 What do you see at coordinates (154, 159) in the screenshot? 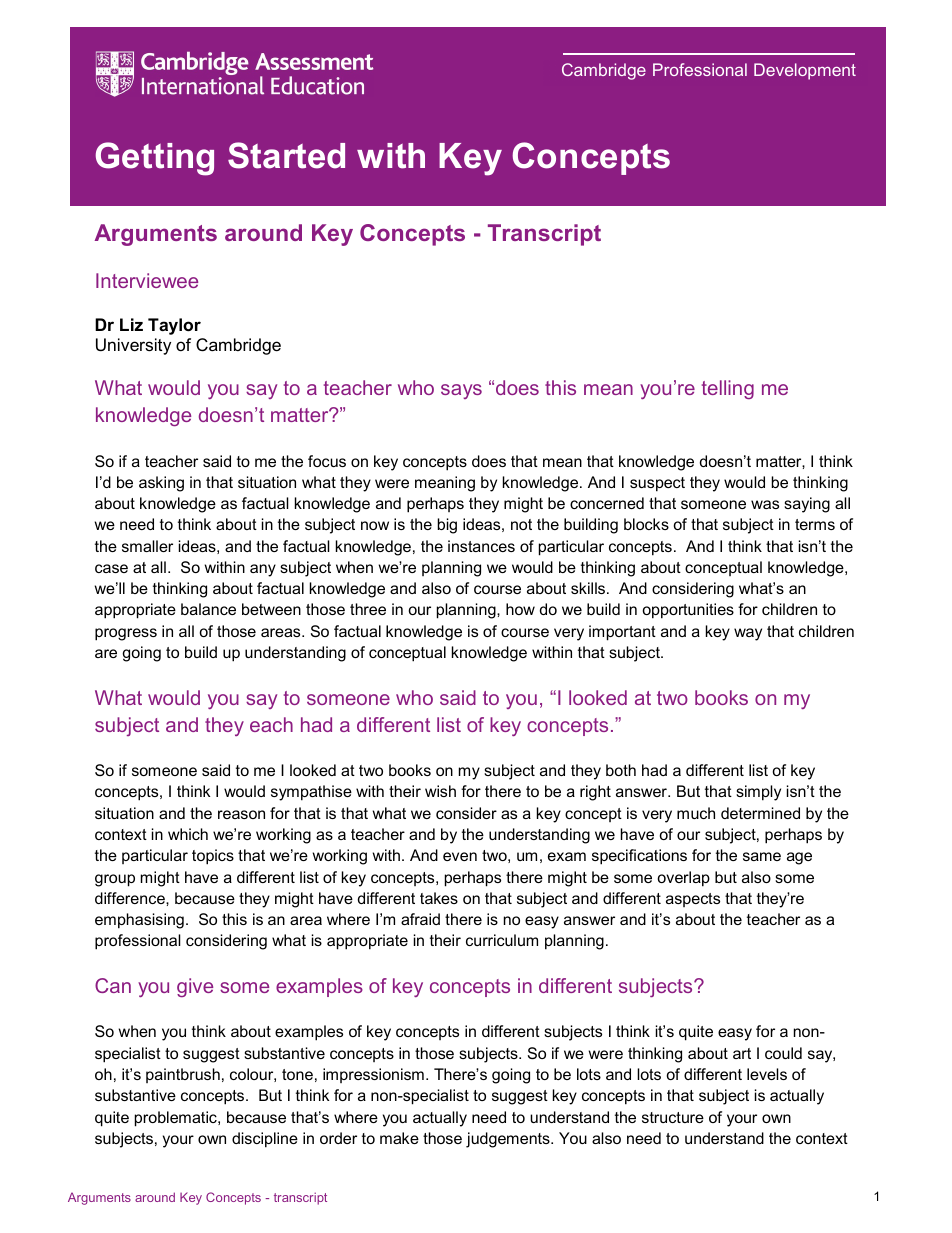
I see `Getting` at bounding box center [154, 159].
